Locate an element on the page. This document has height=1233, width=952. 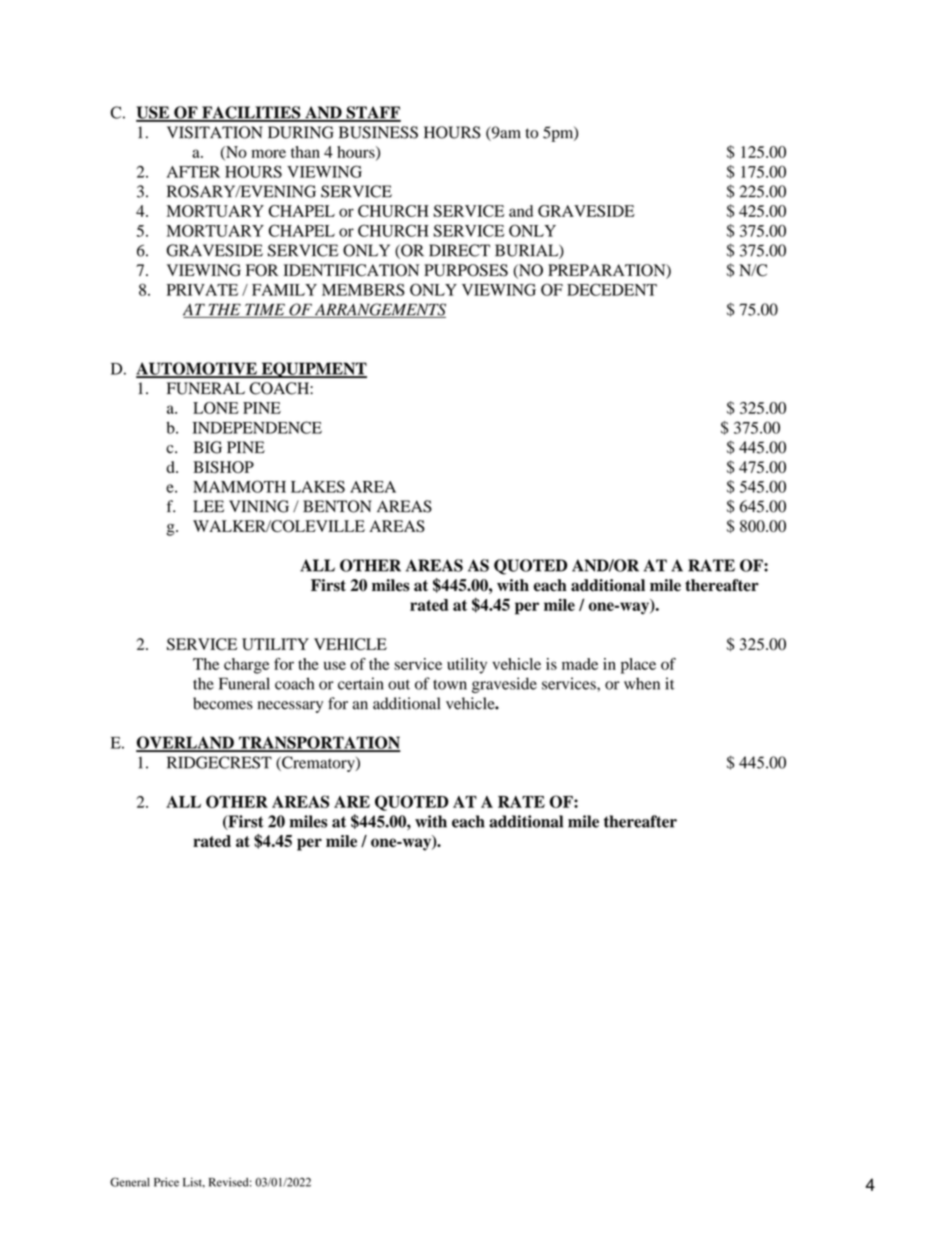
Price is located at coordinates (166, 1182).
